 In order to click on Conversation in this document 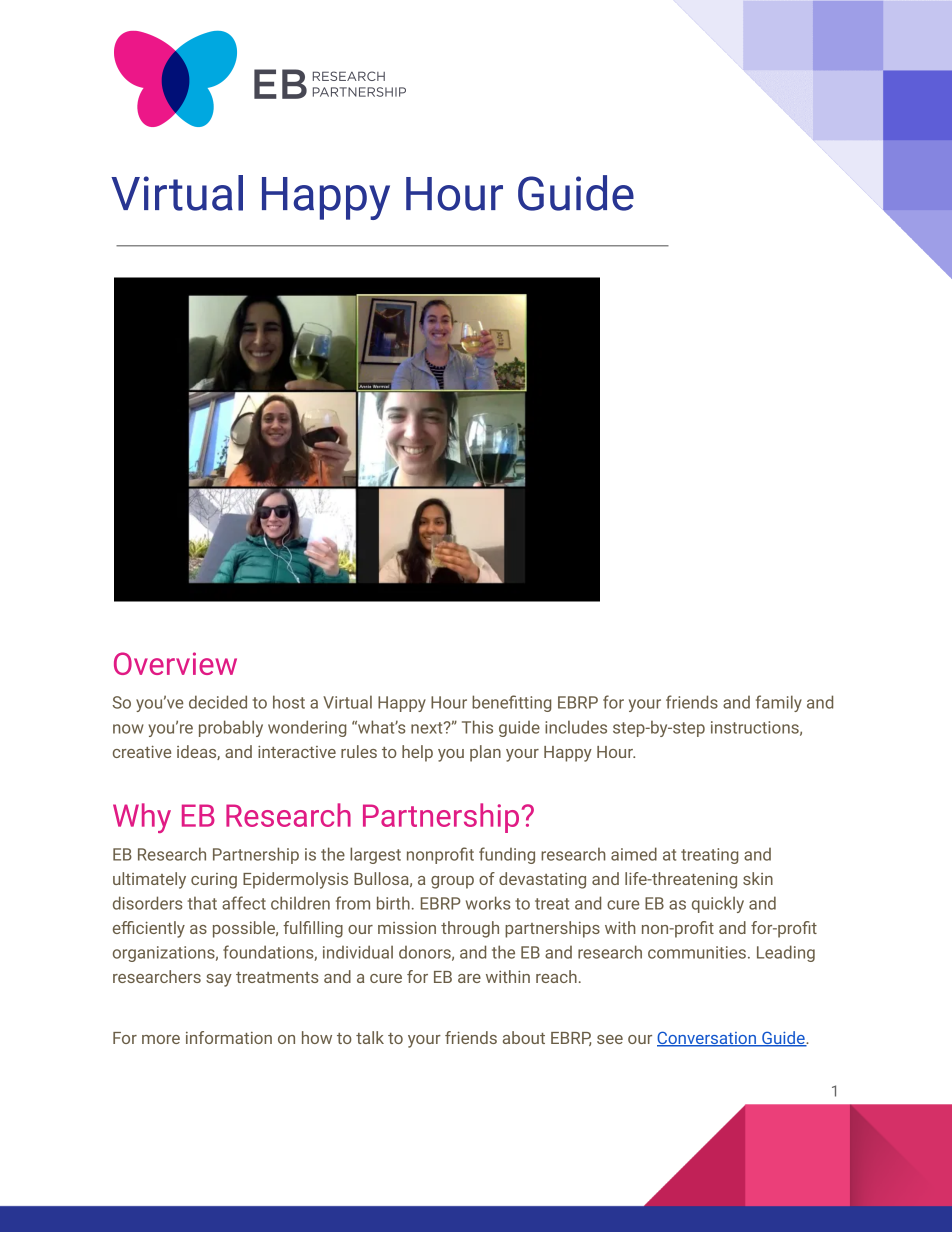, I will do `click(707, 1038)`.
